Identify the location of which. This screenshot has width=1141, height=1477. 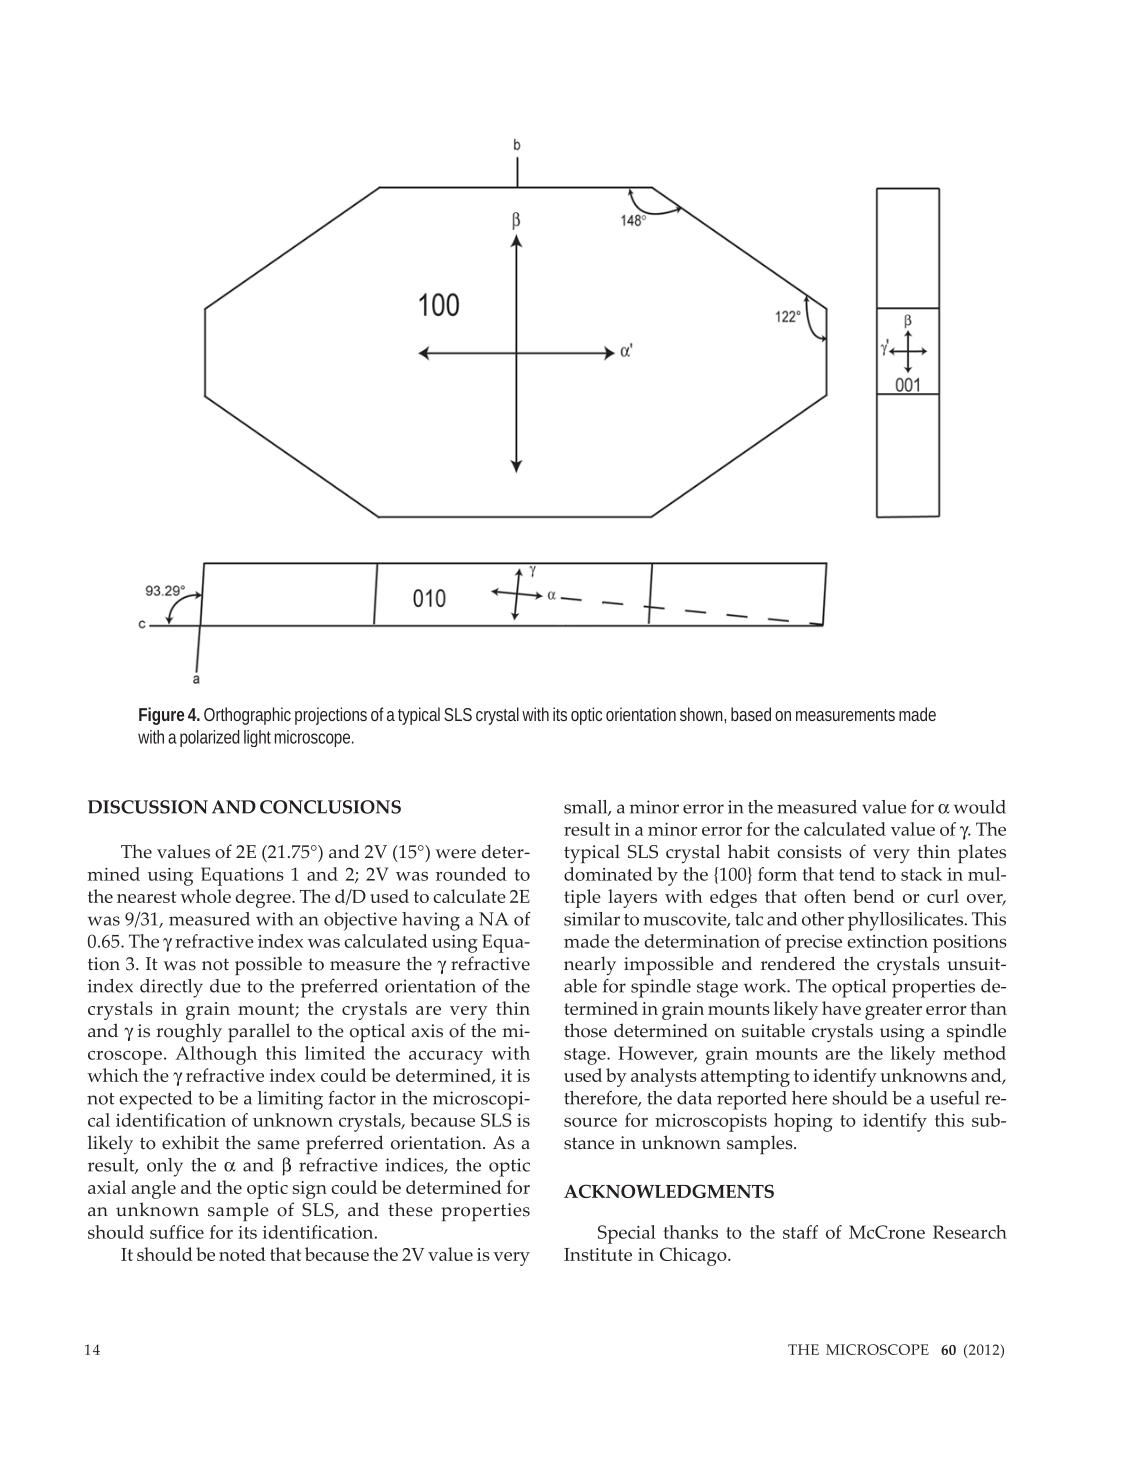
(112, 1075).
